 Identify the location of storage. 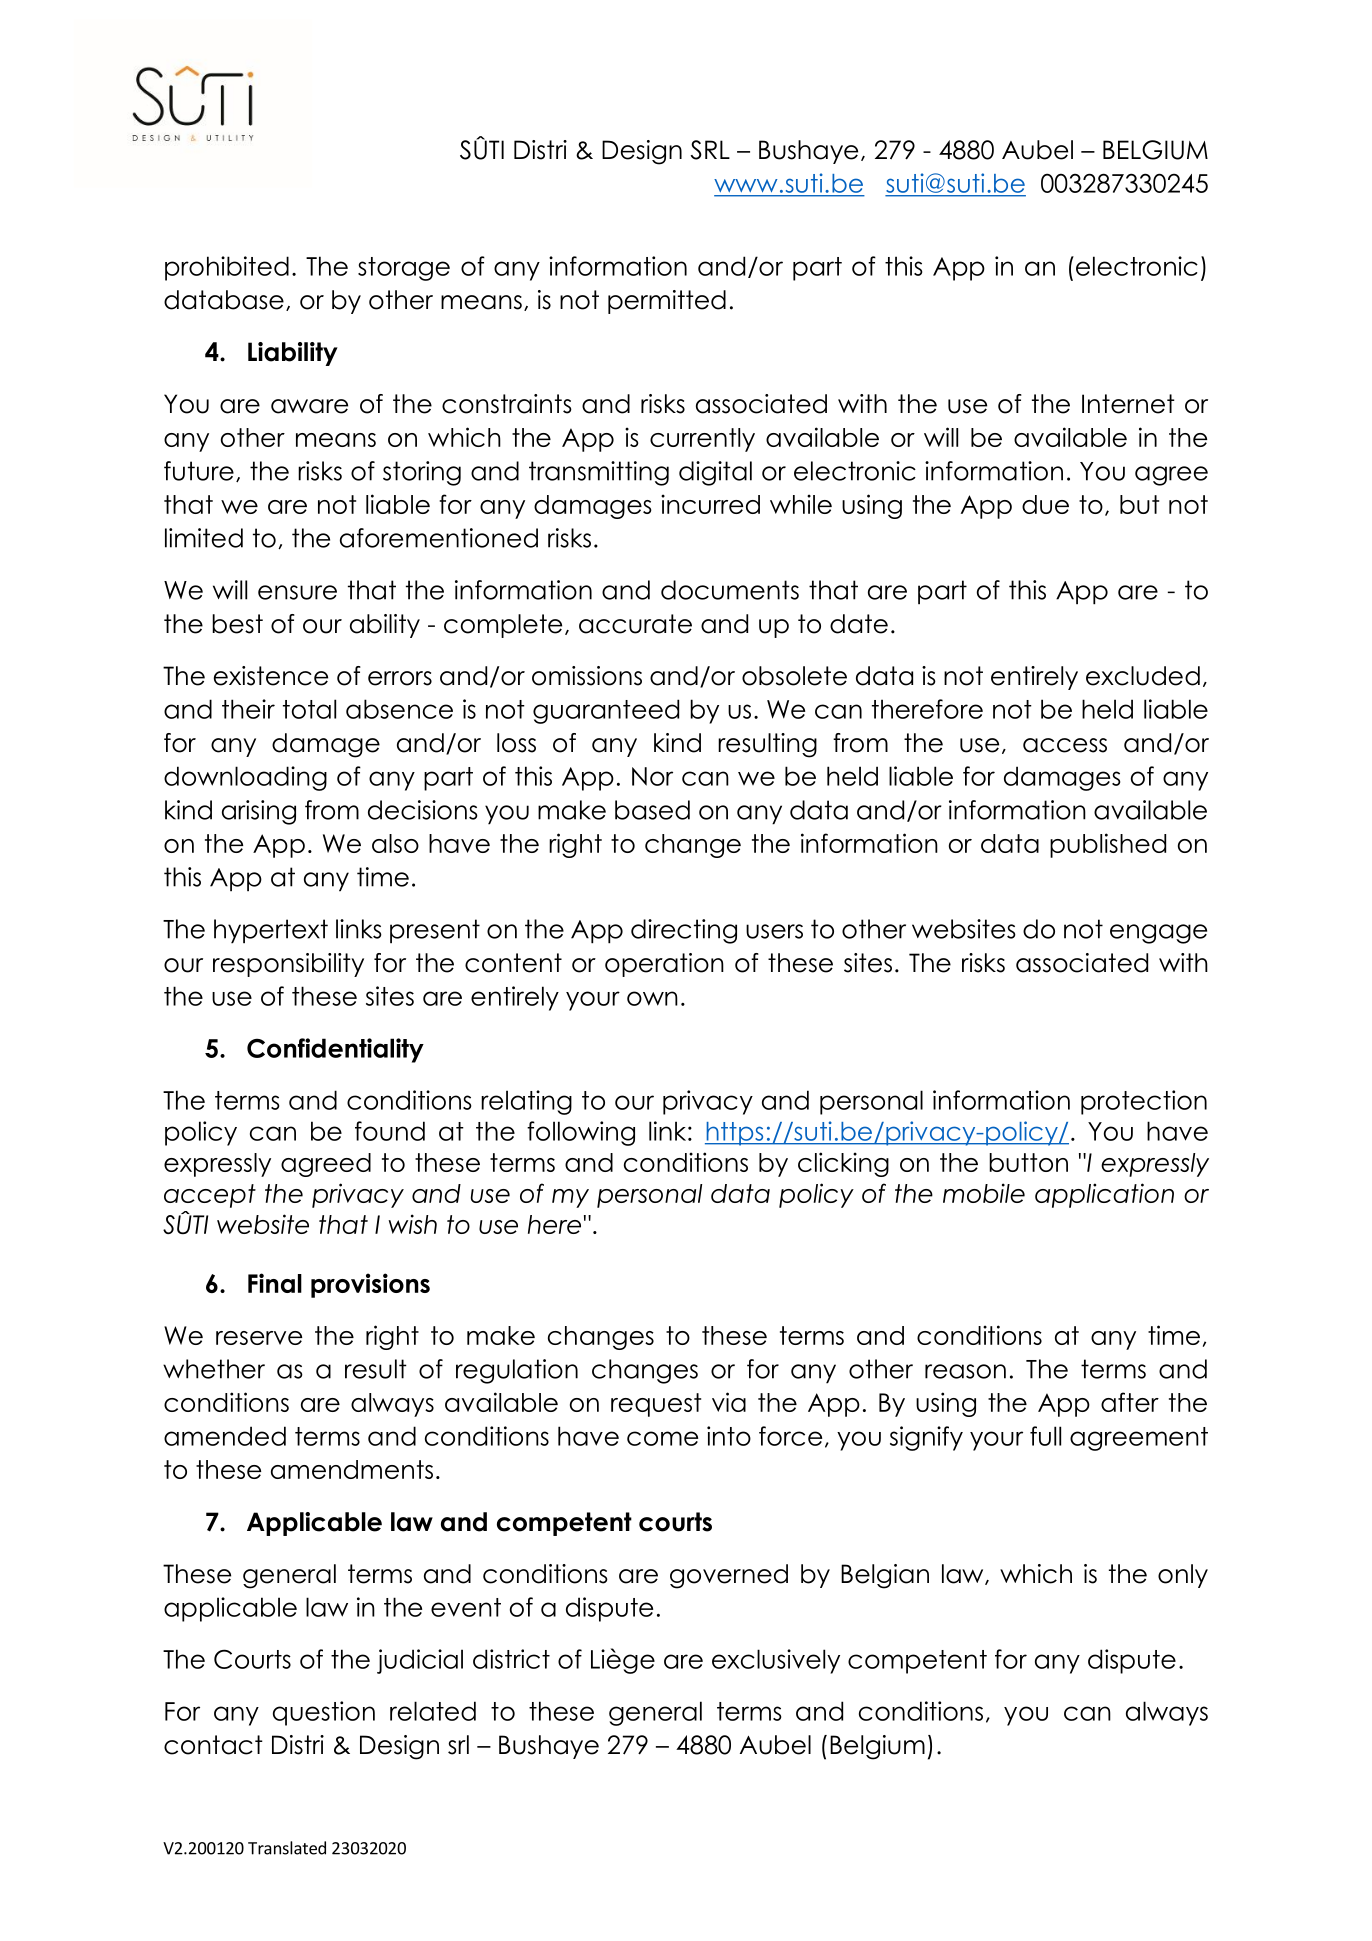
(404, 269).
